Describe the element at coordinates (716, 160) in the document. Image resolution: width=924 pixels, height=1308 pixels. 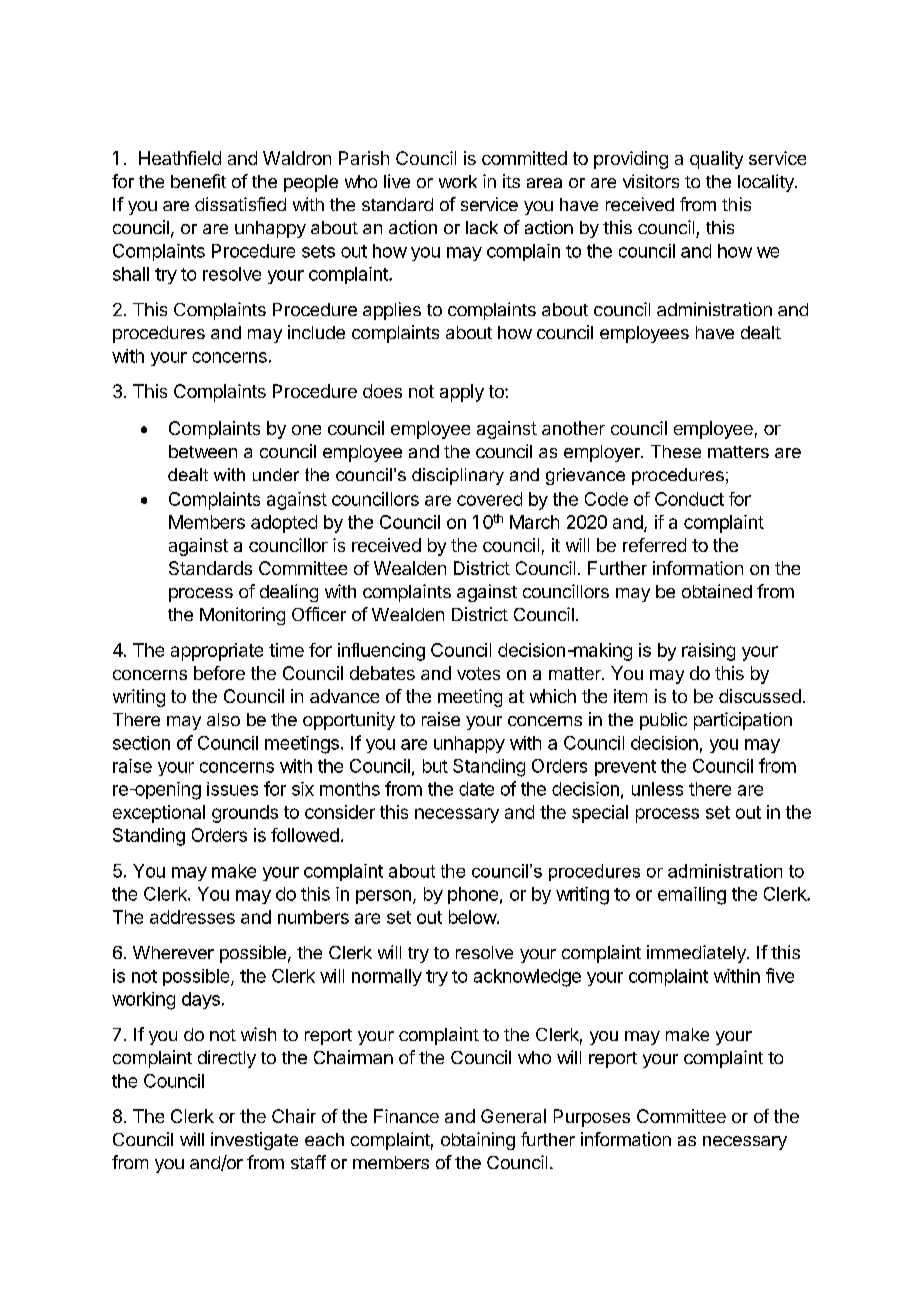
I see `quality` at that location.
